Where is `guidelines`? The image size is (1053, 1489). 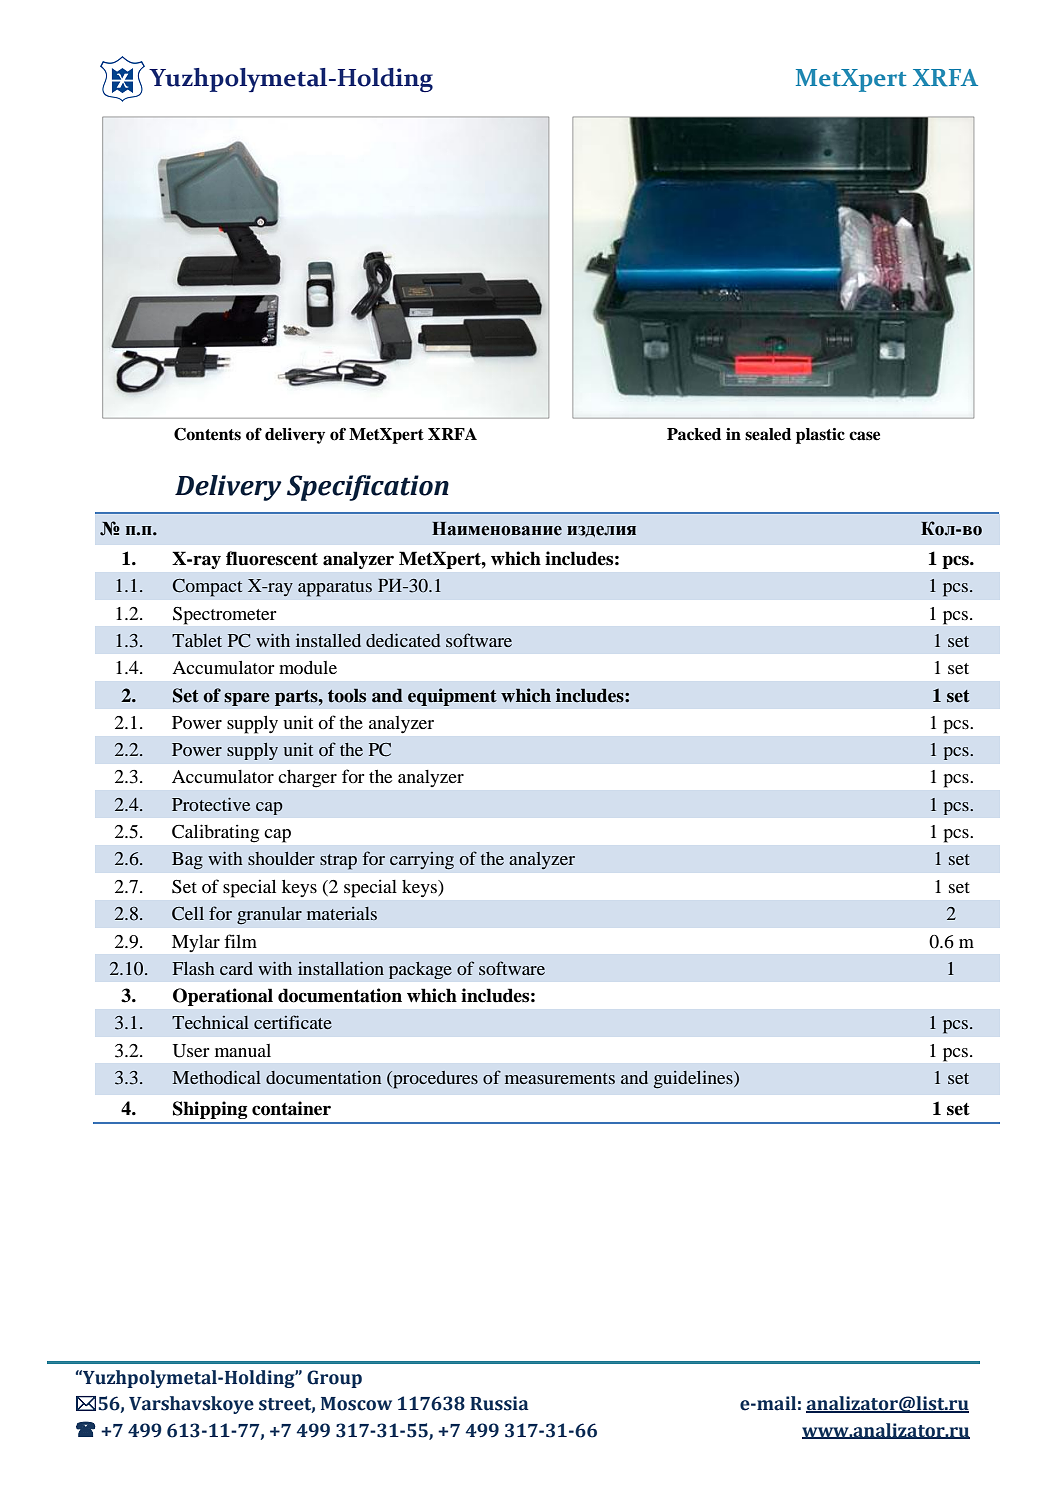
guidelines is located at coordinates (694, 1079).
